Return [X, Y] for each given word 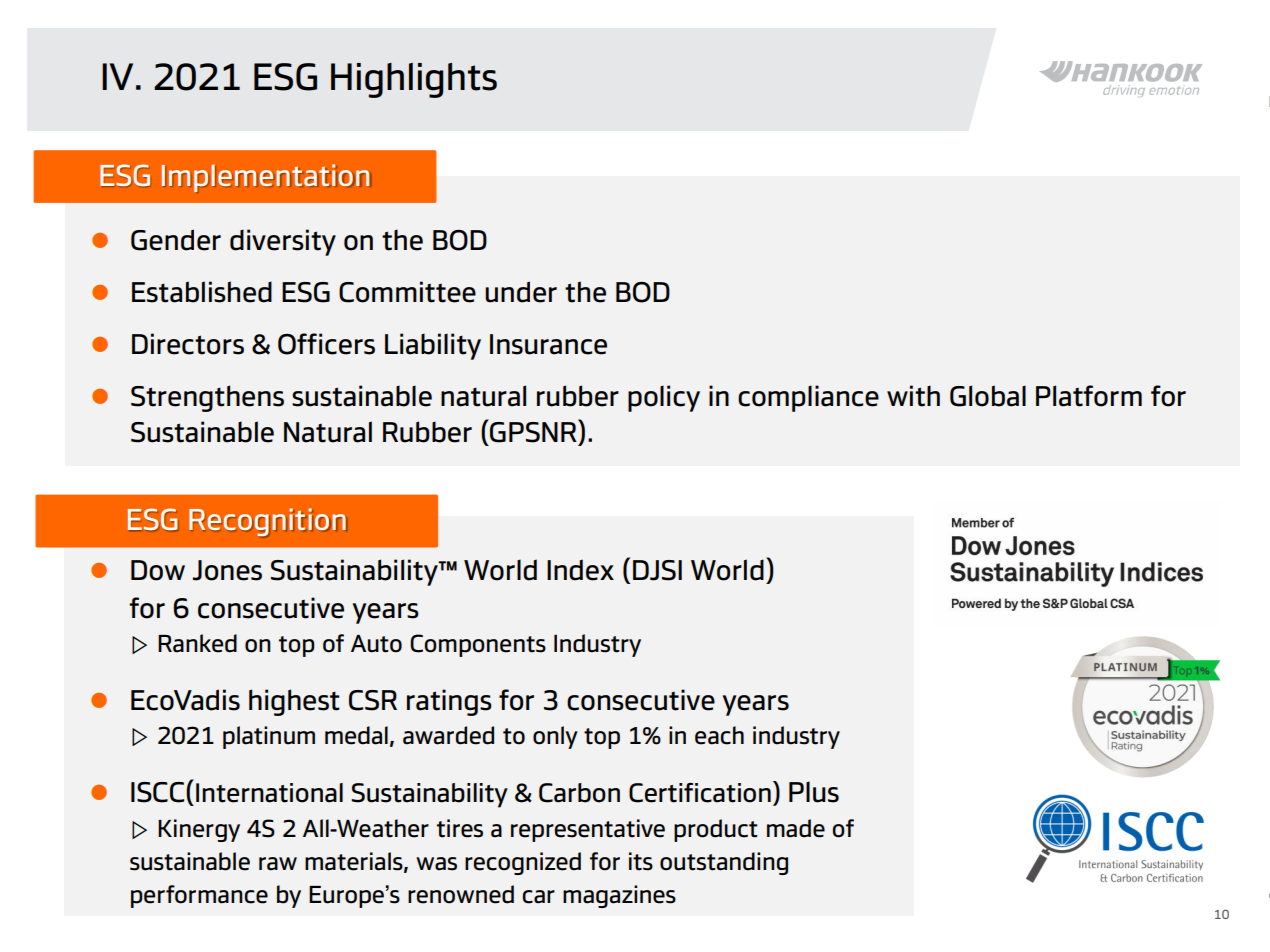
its [641, 861]
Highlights [414, 80]
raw [278, 864]
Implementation [266, 178]
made [796, 828]
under [521, 292]
